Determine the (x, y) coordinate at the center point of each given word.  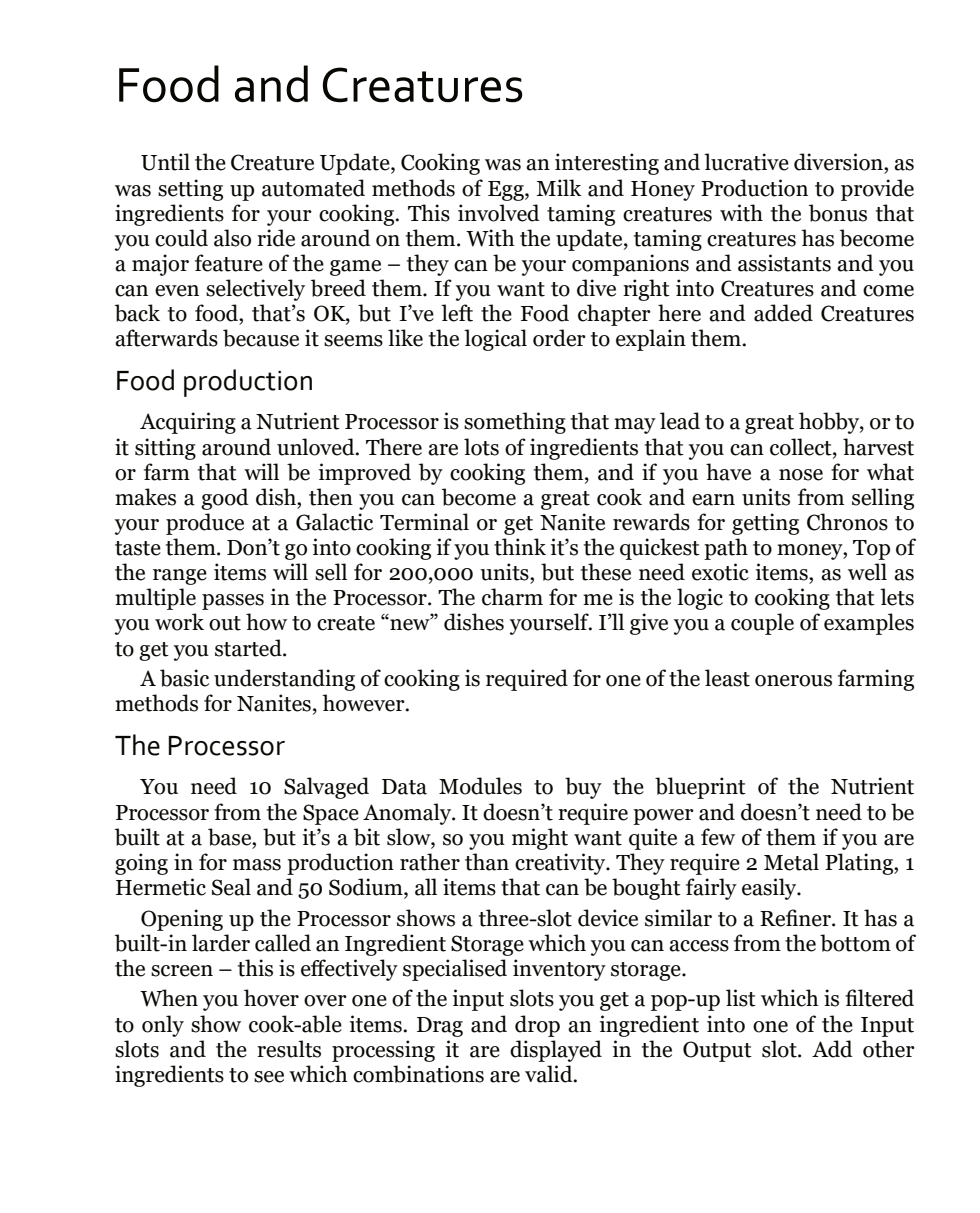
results (289, 1049)
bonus (838, 213)
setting (190, 190)
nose (801, 475)
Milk (559, 187)
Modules (480, 786)
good (225, 499)
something (515, 423)
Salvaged (326, 788)
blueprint (700, 788)
